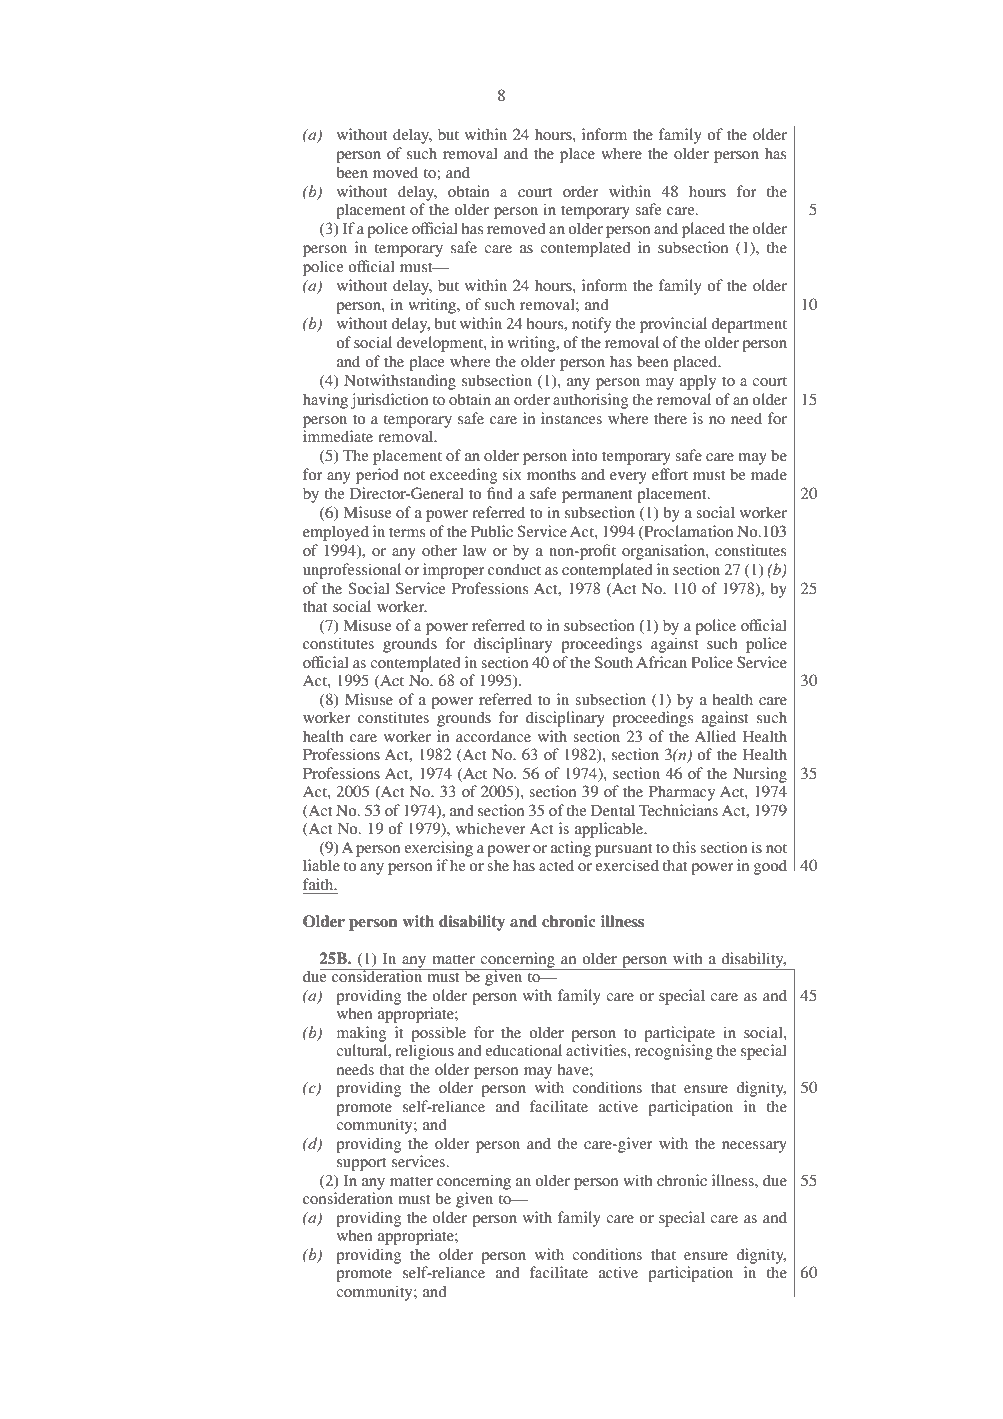 The height and width of the screenshot is (1419, 1003). What do you see at coordinates (551, 474) in the screenshot?
I see `months` at bounding box center [551, 474].
